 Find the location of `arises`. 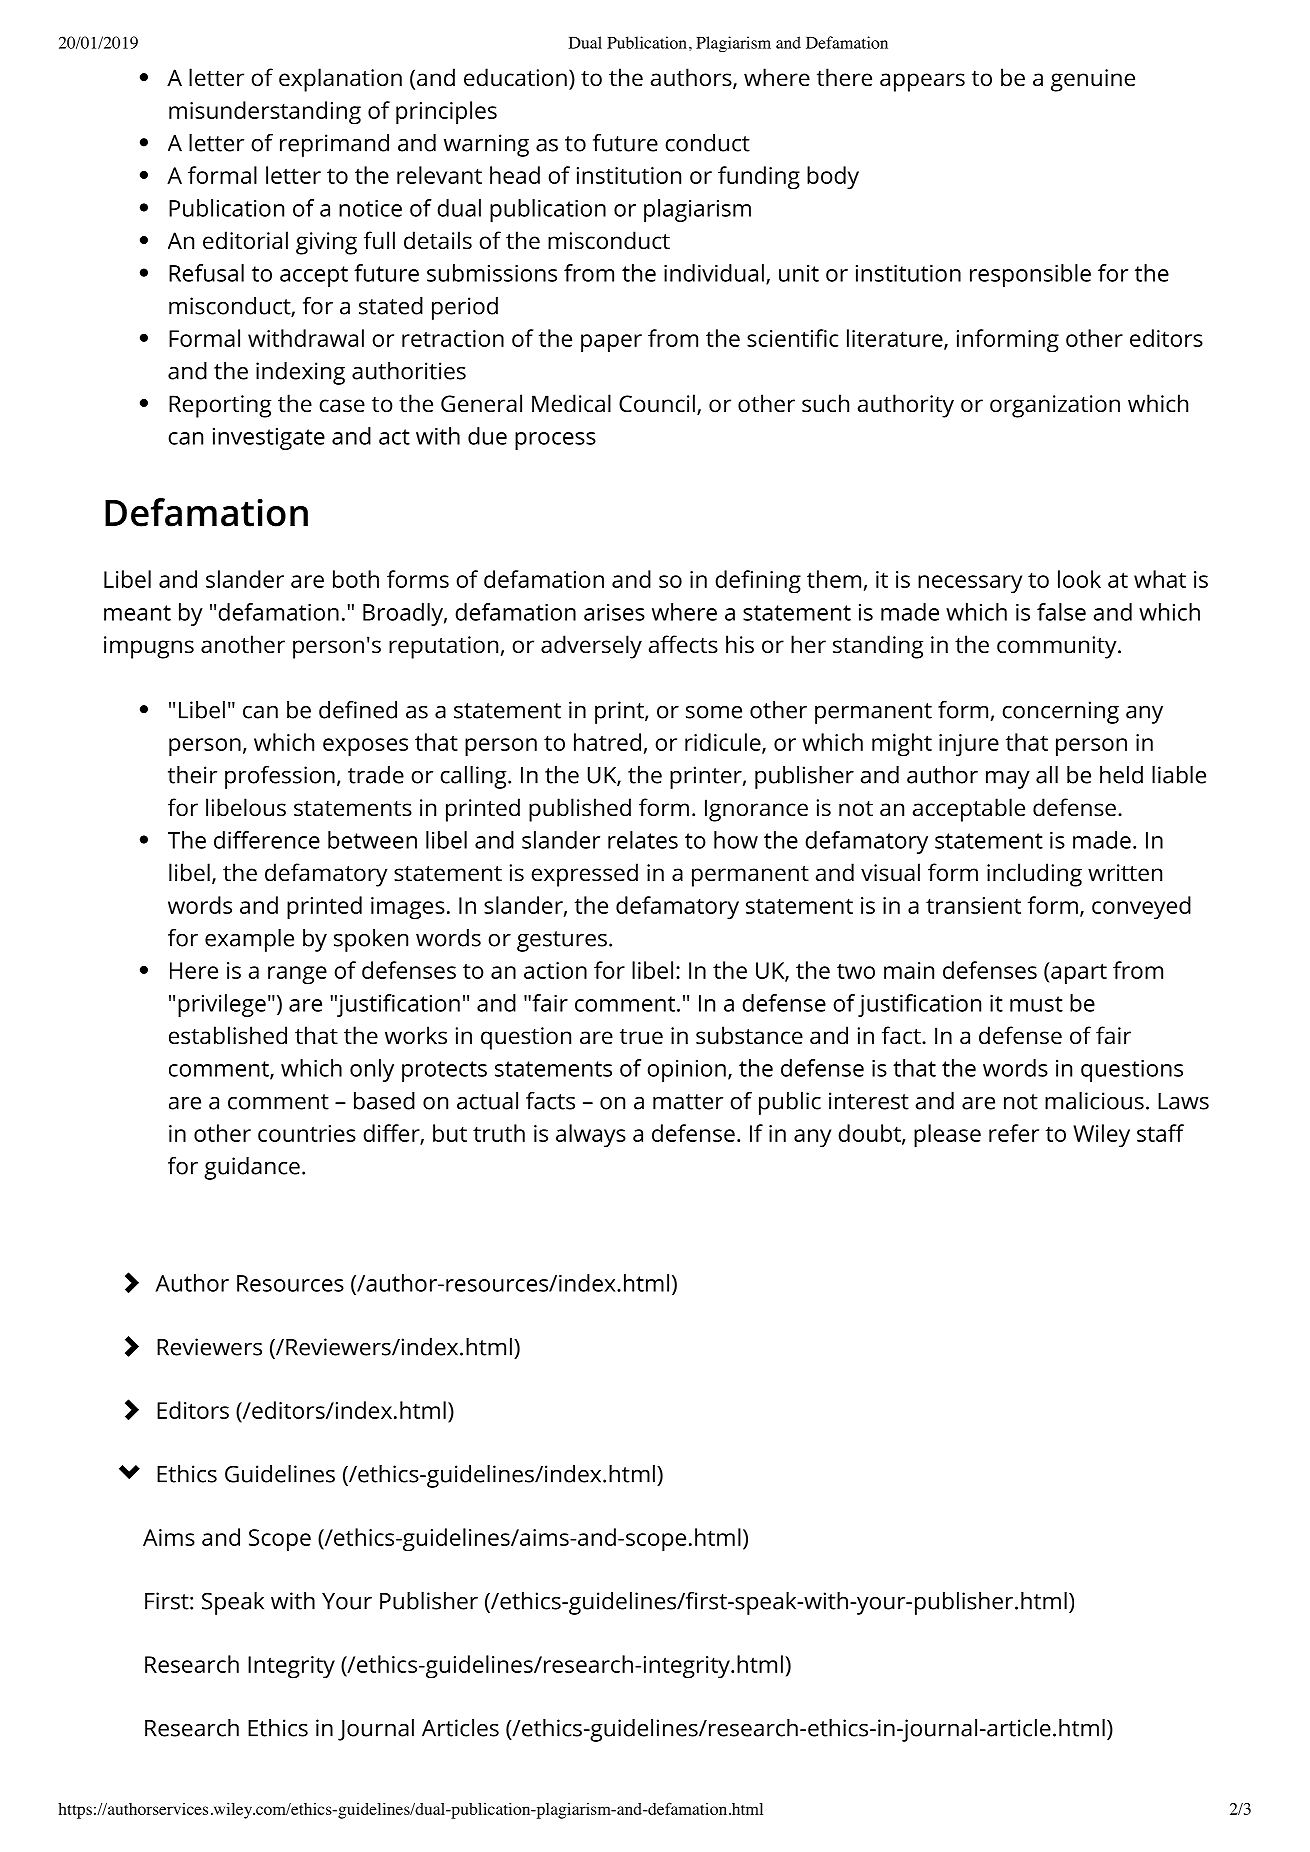

arises is located at coordinates (614, 612).
